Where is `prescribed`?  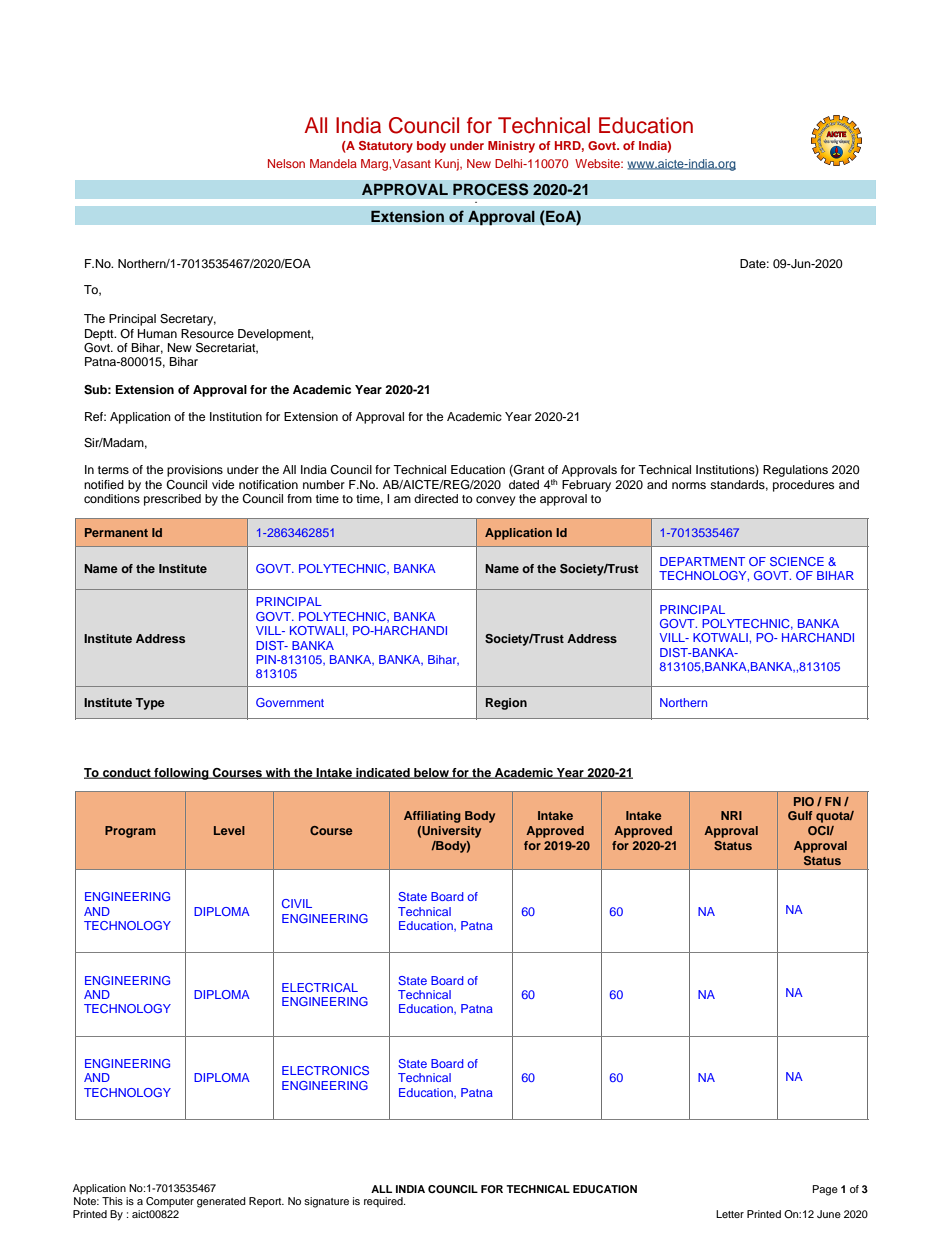
prescribed is located at coordinates (172, 500).
